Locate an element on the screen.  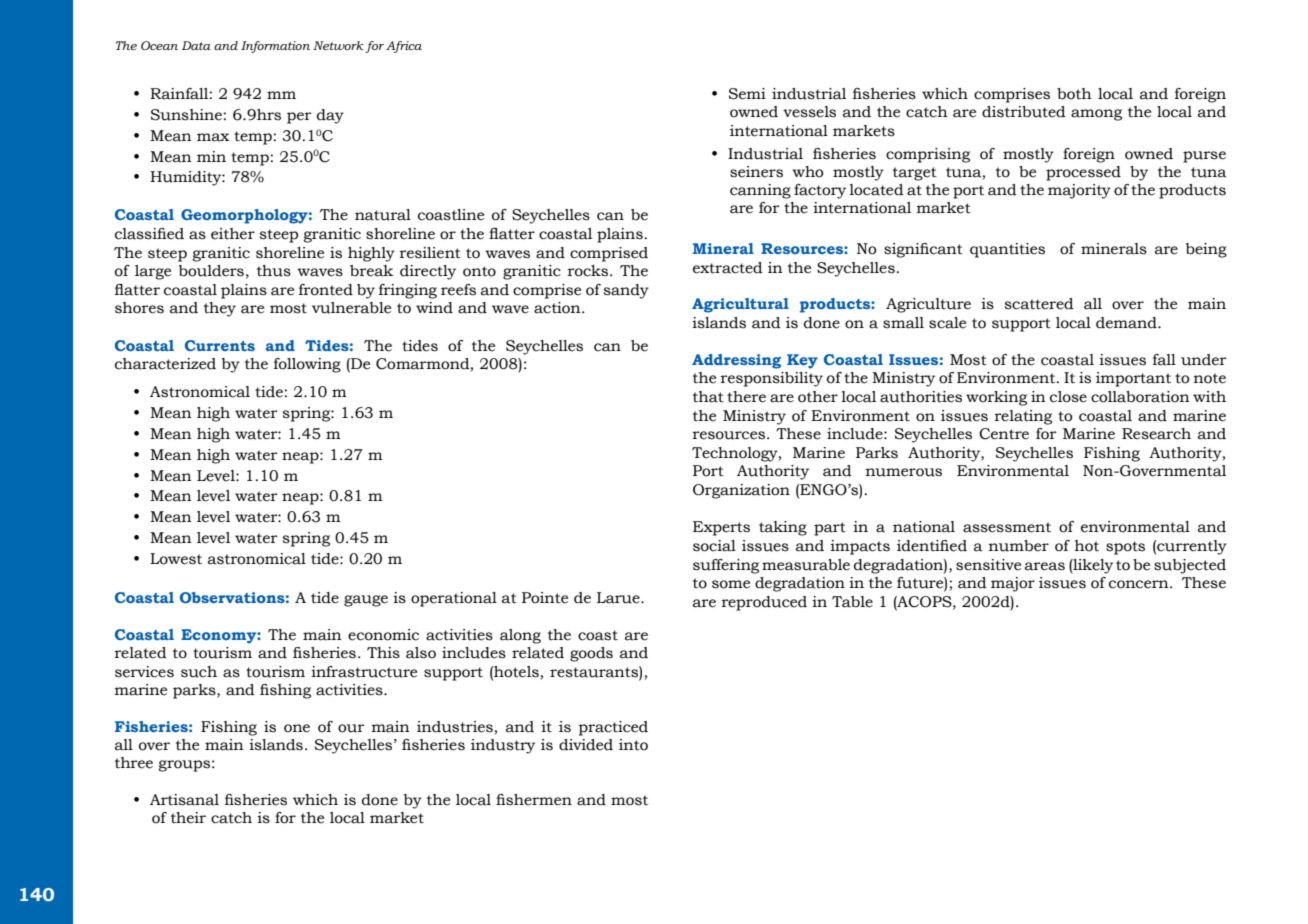
Semi is located at coordinates (747, 94).
